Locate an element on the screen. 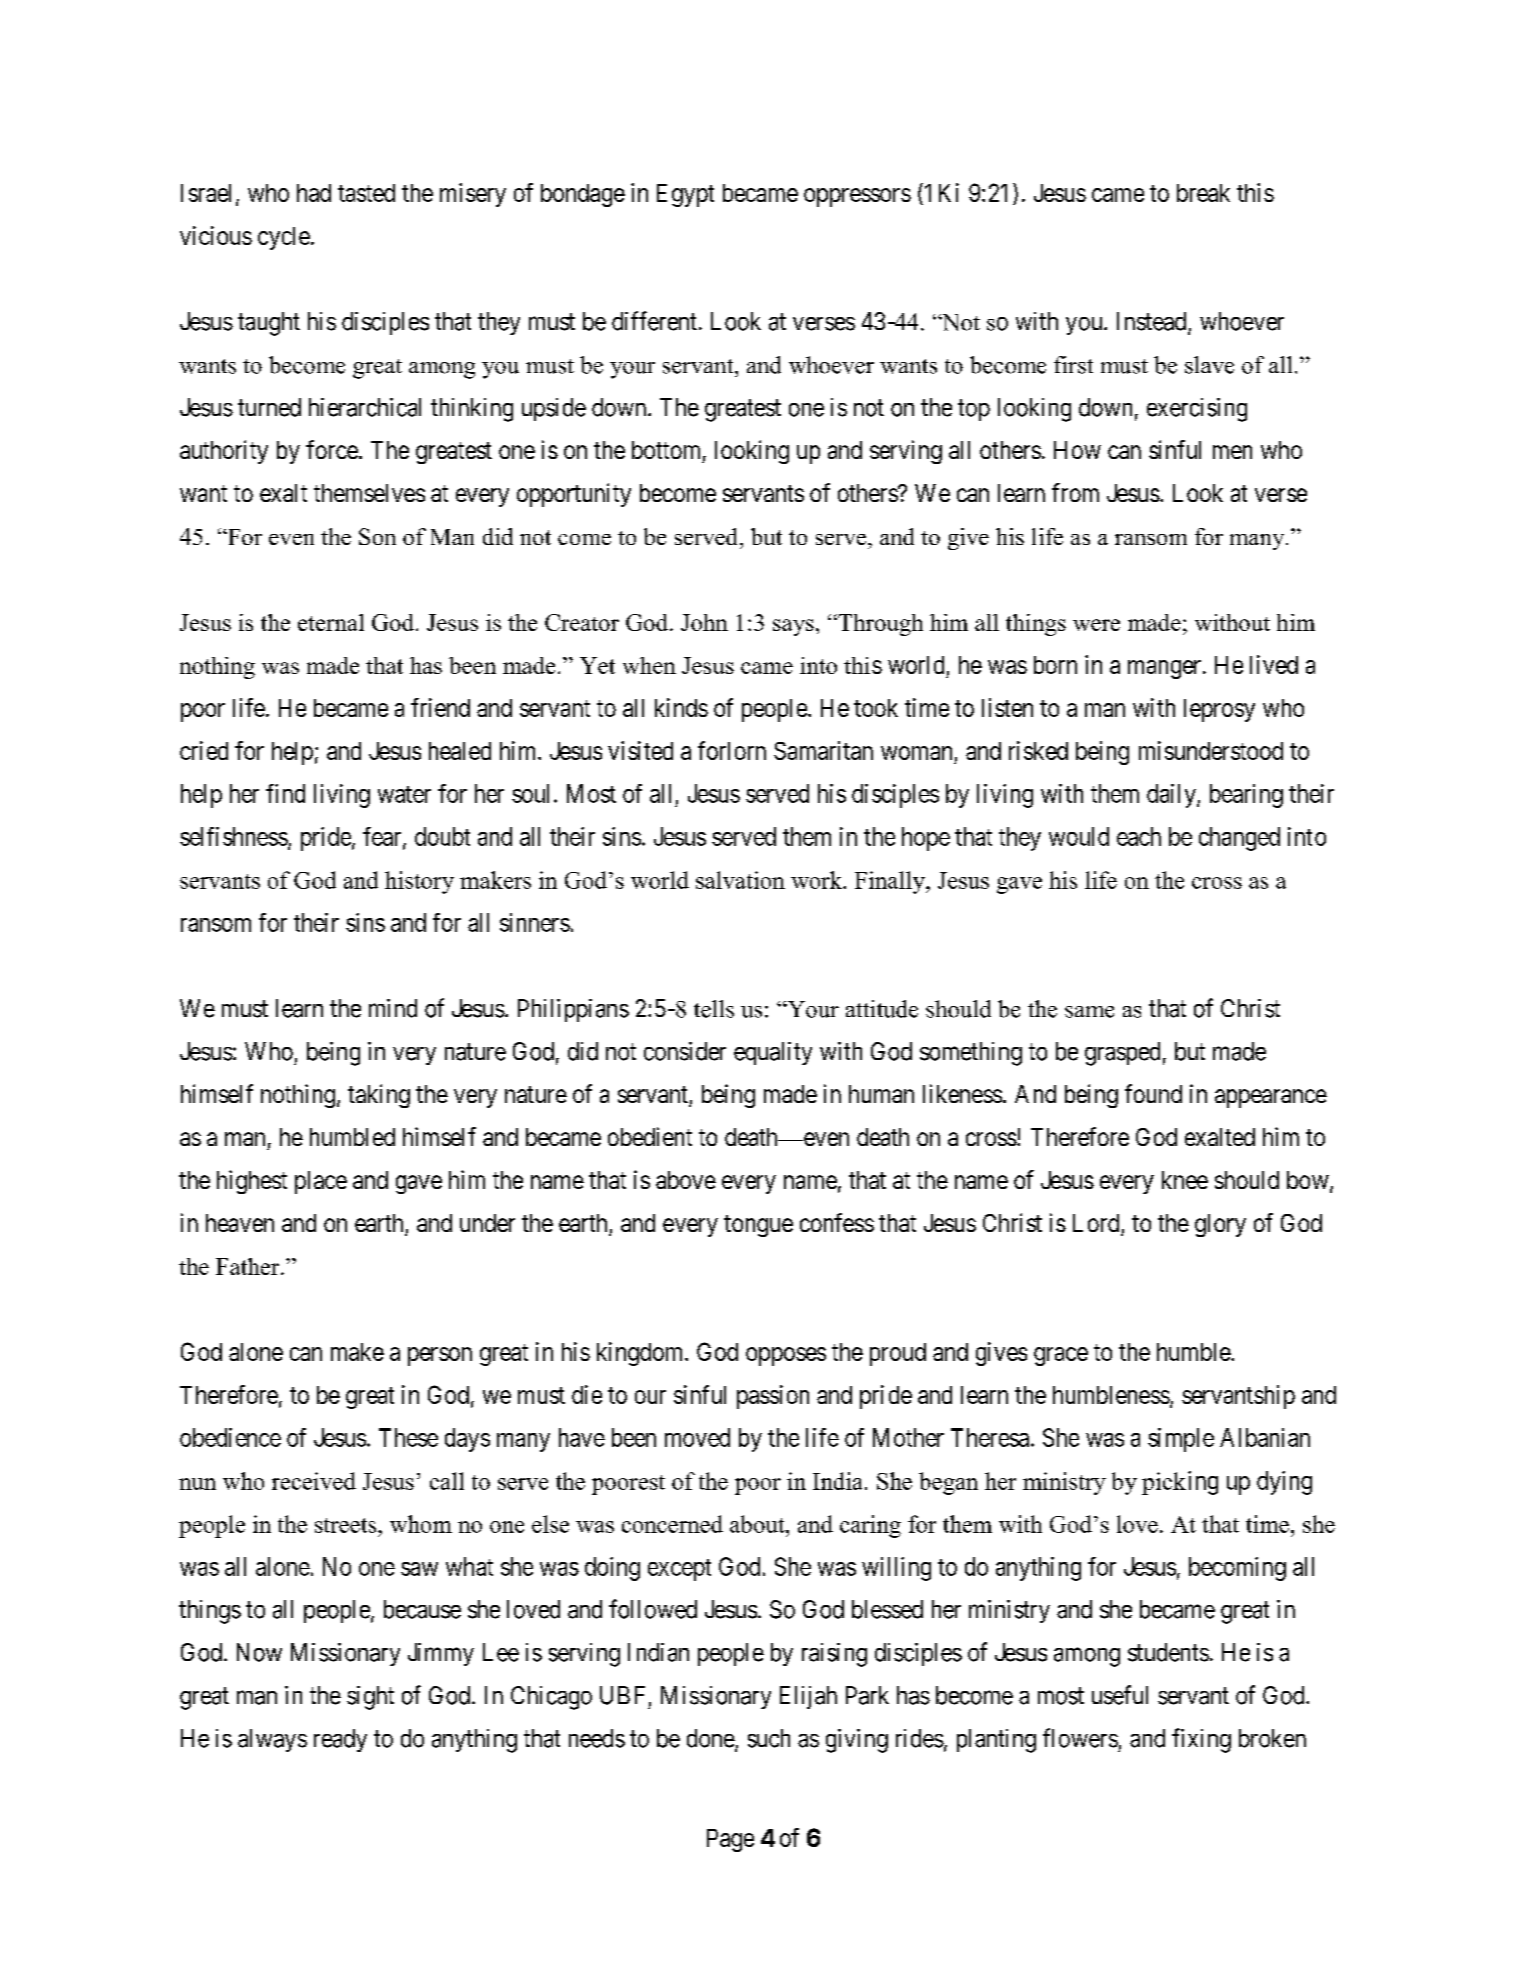 The width and height of the screenshot is (1523, 1971). cycle is located at coordinates (284, 238).
